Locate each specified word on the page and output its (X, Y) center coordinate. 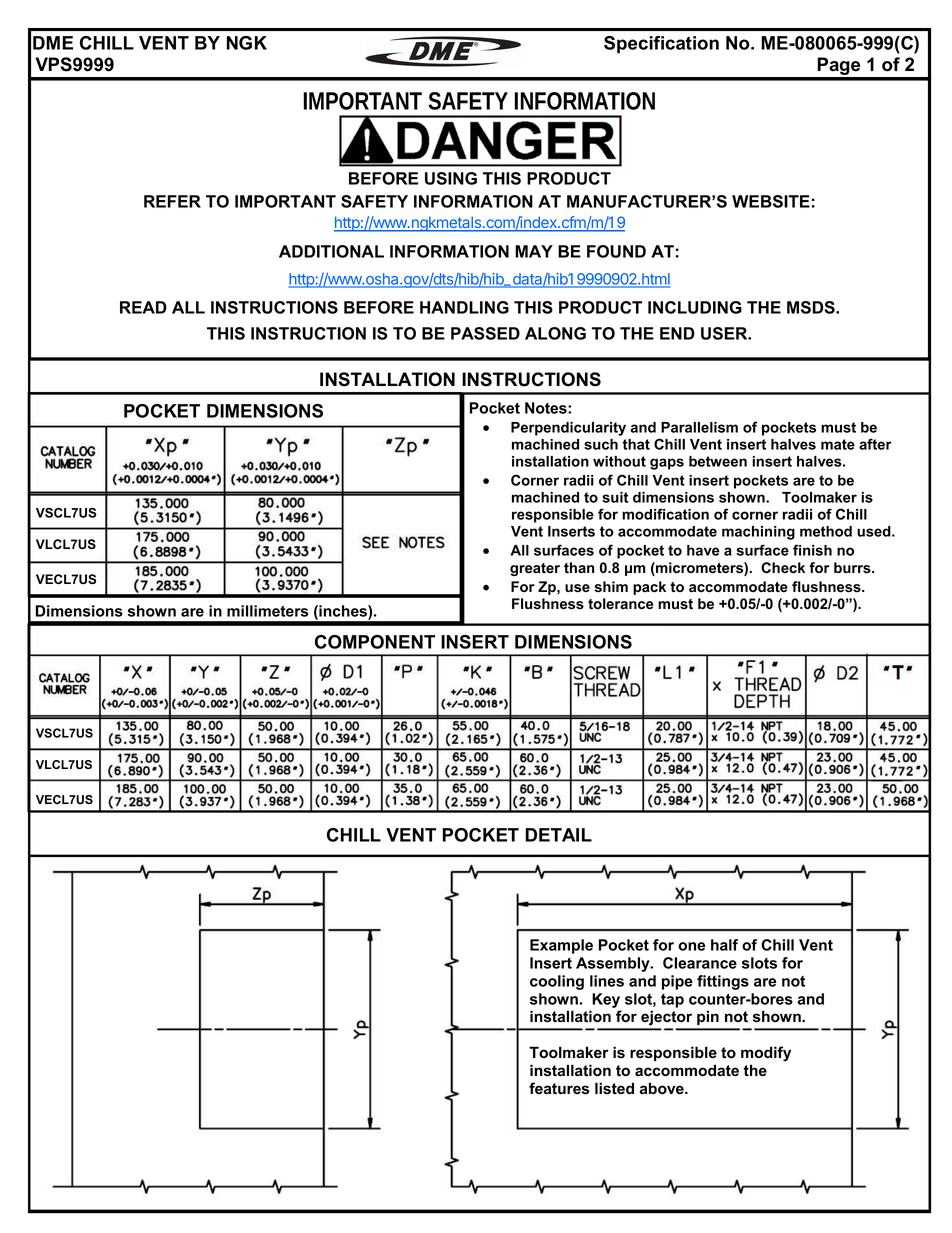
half (724, 945)
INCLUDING (695, 307)
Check (783, 568)
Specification (661, 45)
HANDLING (464, 307)
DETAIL (558, 835)
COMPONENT (375, 642)
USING (451, 178)
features (559, 1088)
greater (535, 569)
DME (53, 43)
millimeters (267, 611)
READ (143, 307)
